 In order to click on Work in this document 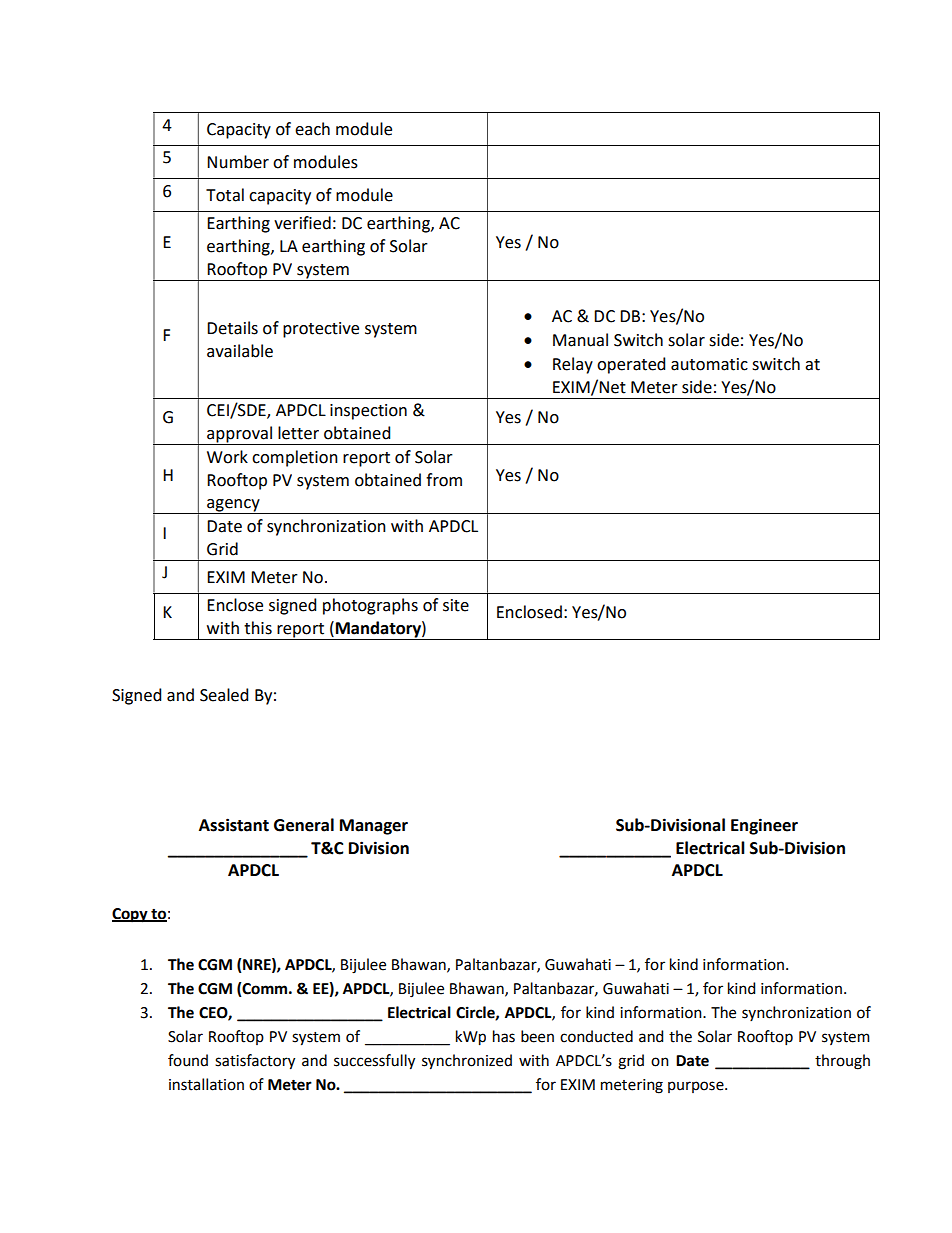, I will do `click(227, 457)`.
